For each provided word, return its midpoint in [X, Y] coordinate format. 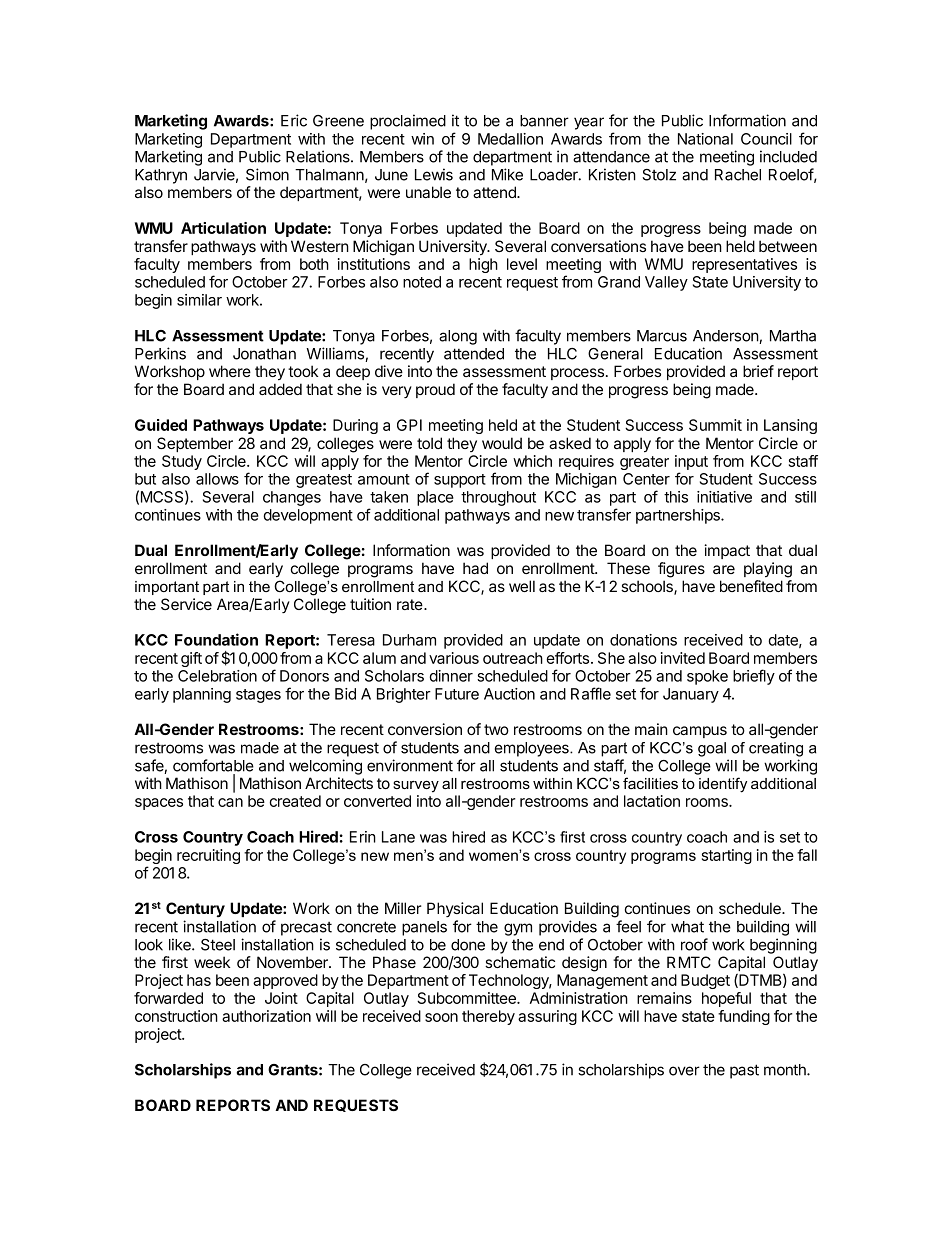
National [705, 139]
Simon [267, 174]
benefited [751, 586]
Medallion [510, 139]
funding [744, 1017]
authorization [266, 1016]
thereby [488, 1017]
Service [186, 604]
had [475, 568]
